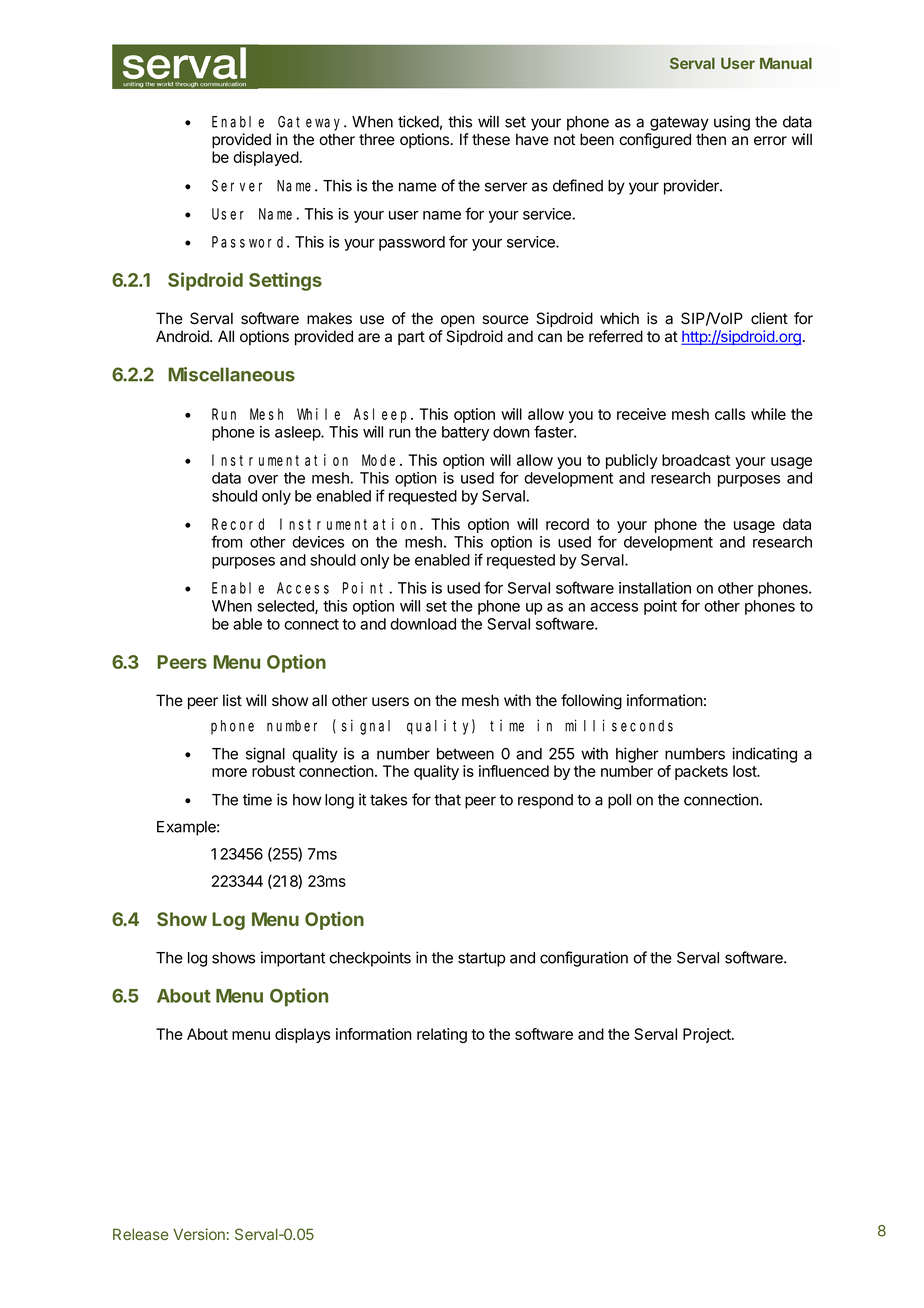 The width and height of the screenshot is (924, 1308). I want to click on Version, so click(199, 1234).
